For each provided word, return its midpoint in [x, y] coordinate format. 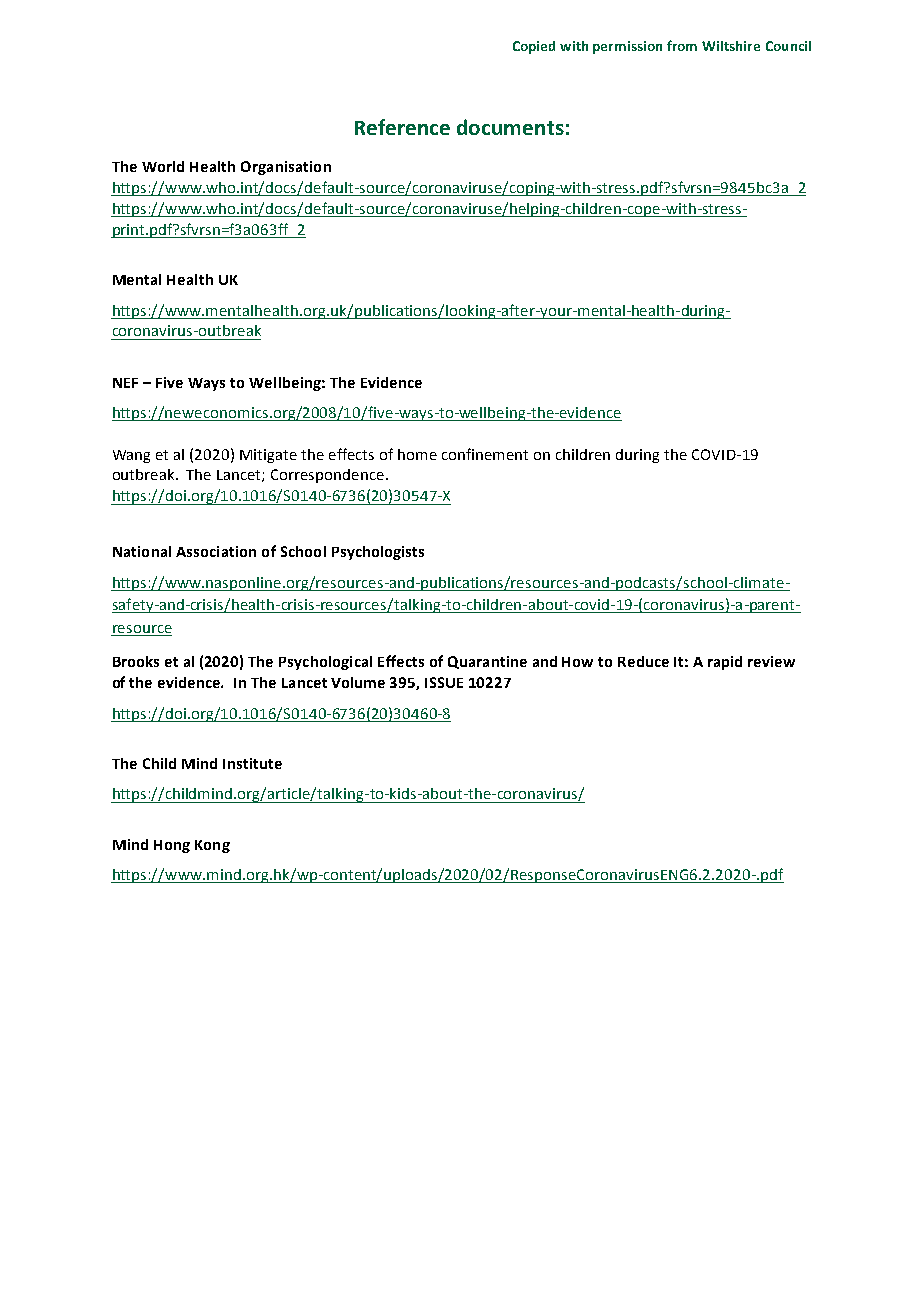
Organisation [286, 168]
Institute [252, 763]
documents [510, 127]
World [163, 166]
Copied [534, 47]
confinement [485, 454]
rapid [725, 663]
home [417, 454]
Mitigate [268, 456]
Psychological [325, 663]
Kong [212, 846]
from [682, 45]
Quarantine [487, 662]
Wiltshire [731, 46]
